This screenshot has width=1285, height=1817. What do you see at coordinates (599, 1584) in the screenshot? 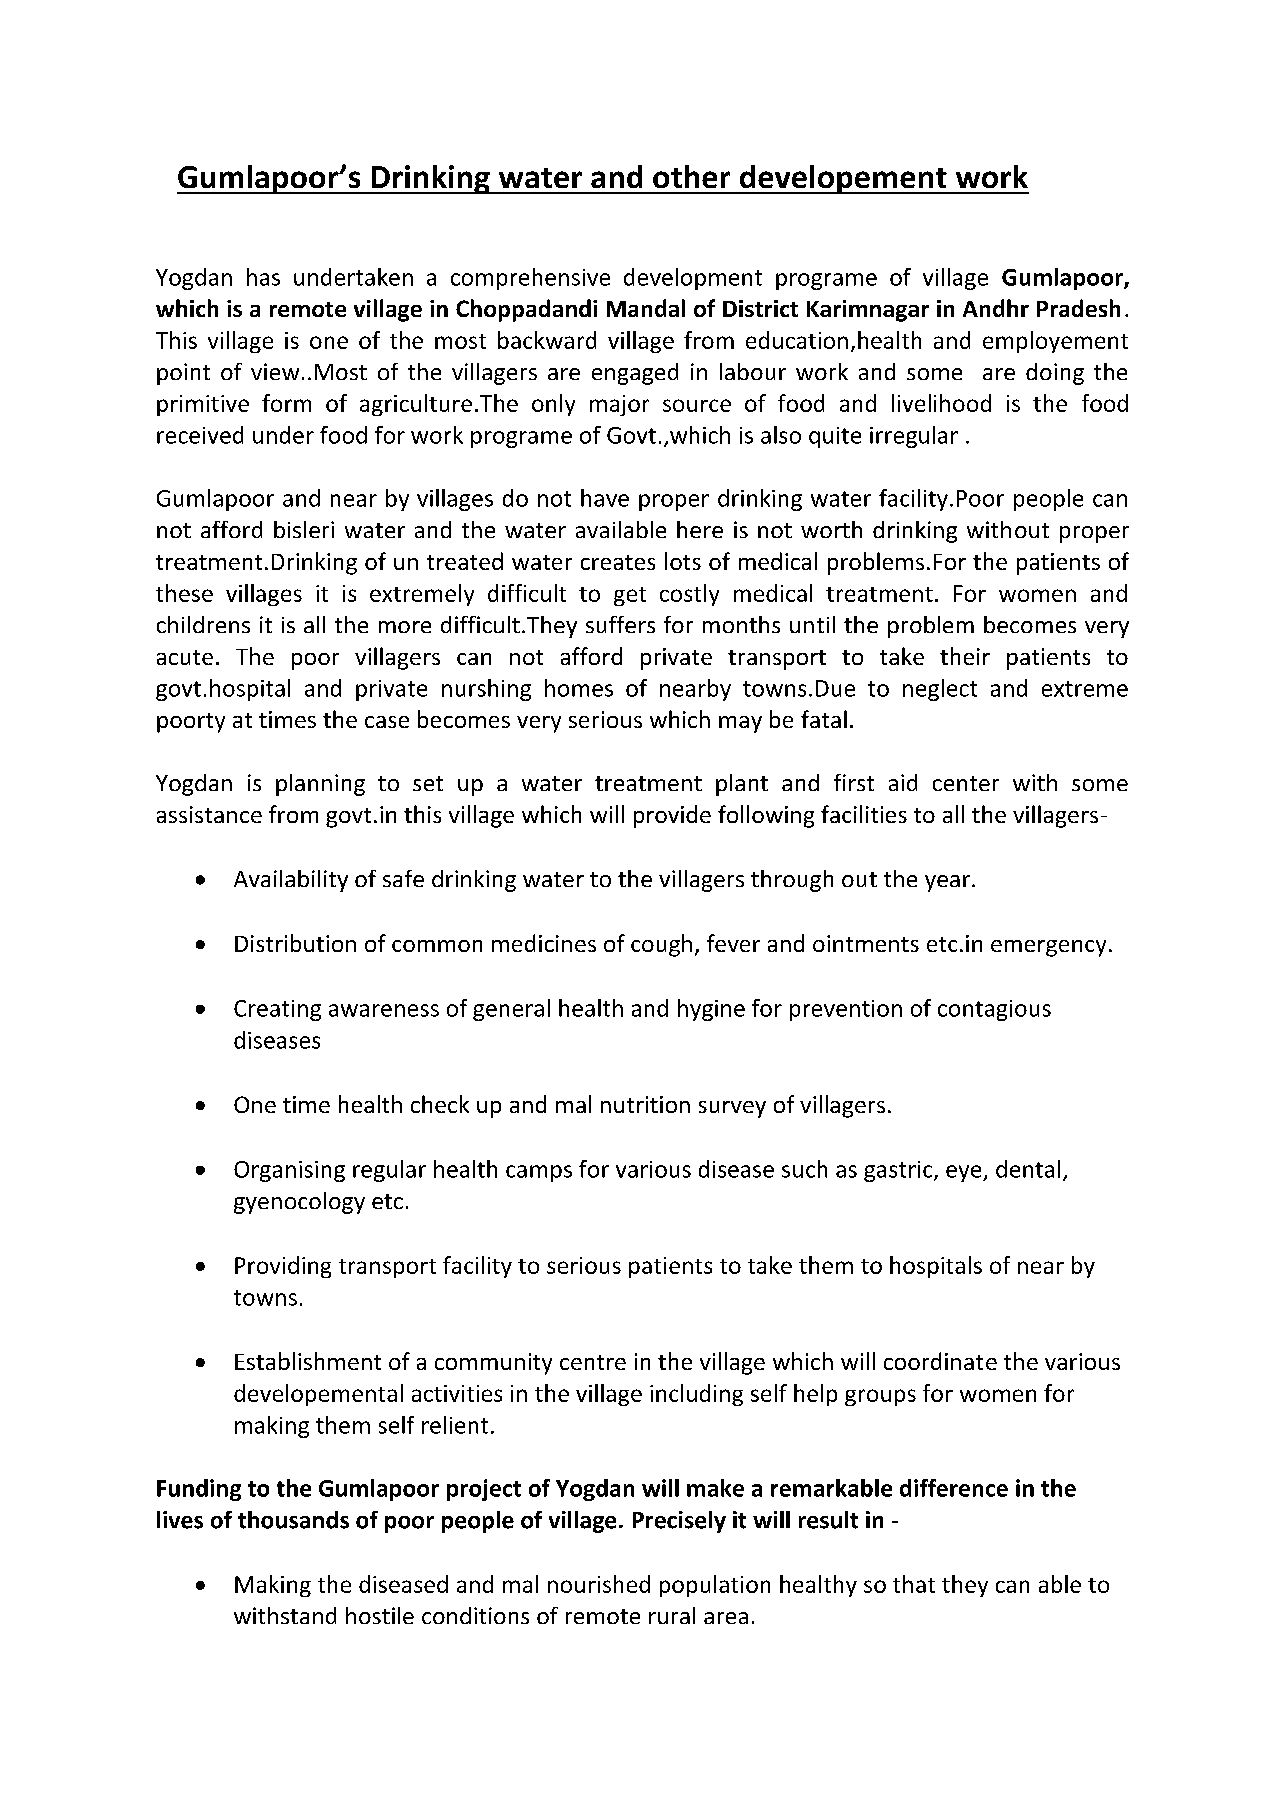
I see `nourished` at bounding box center [599, 1584].
